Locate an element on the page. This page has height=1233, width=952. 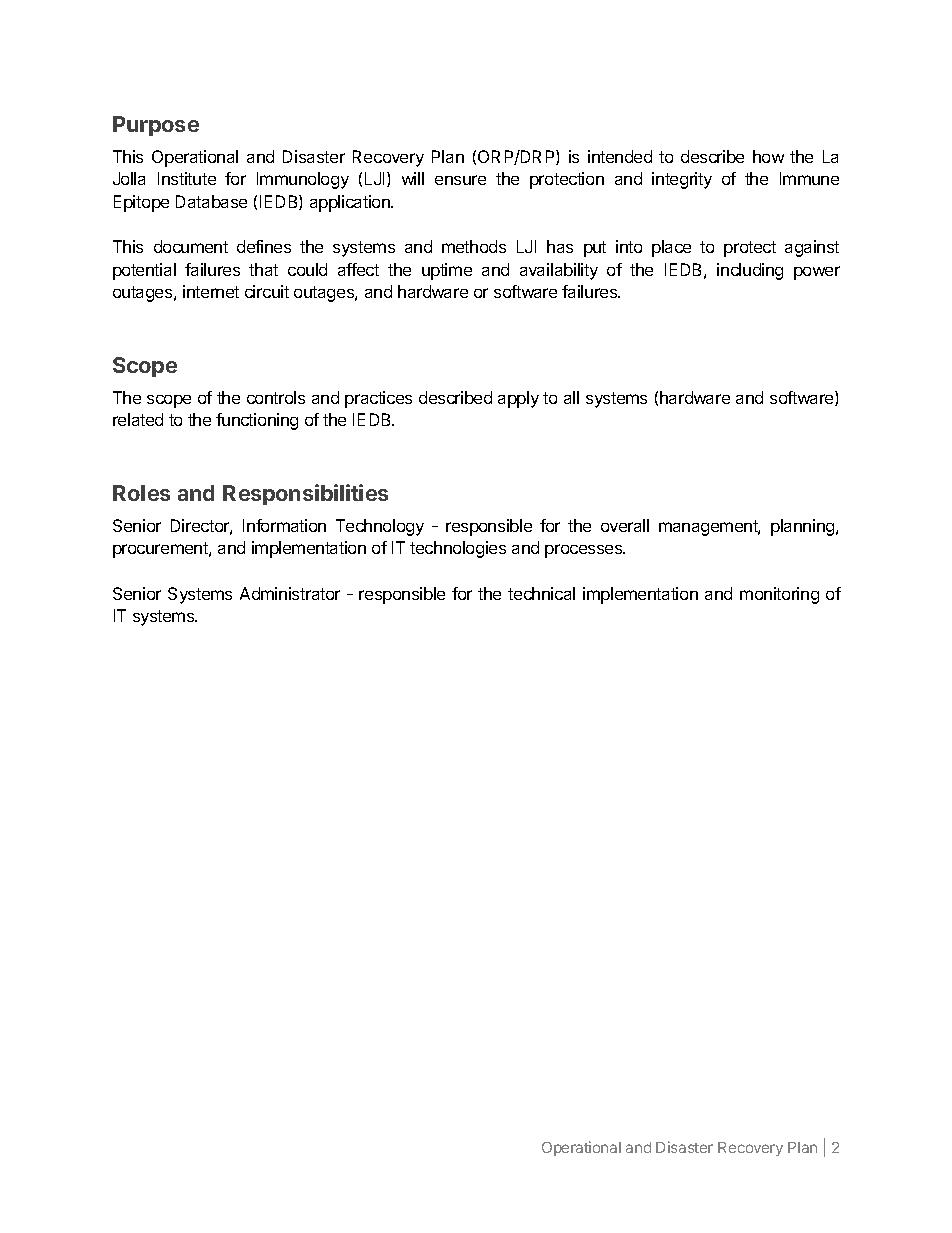
Purpose is located at coordinates (156, 126).
